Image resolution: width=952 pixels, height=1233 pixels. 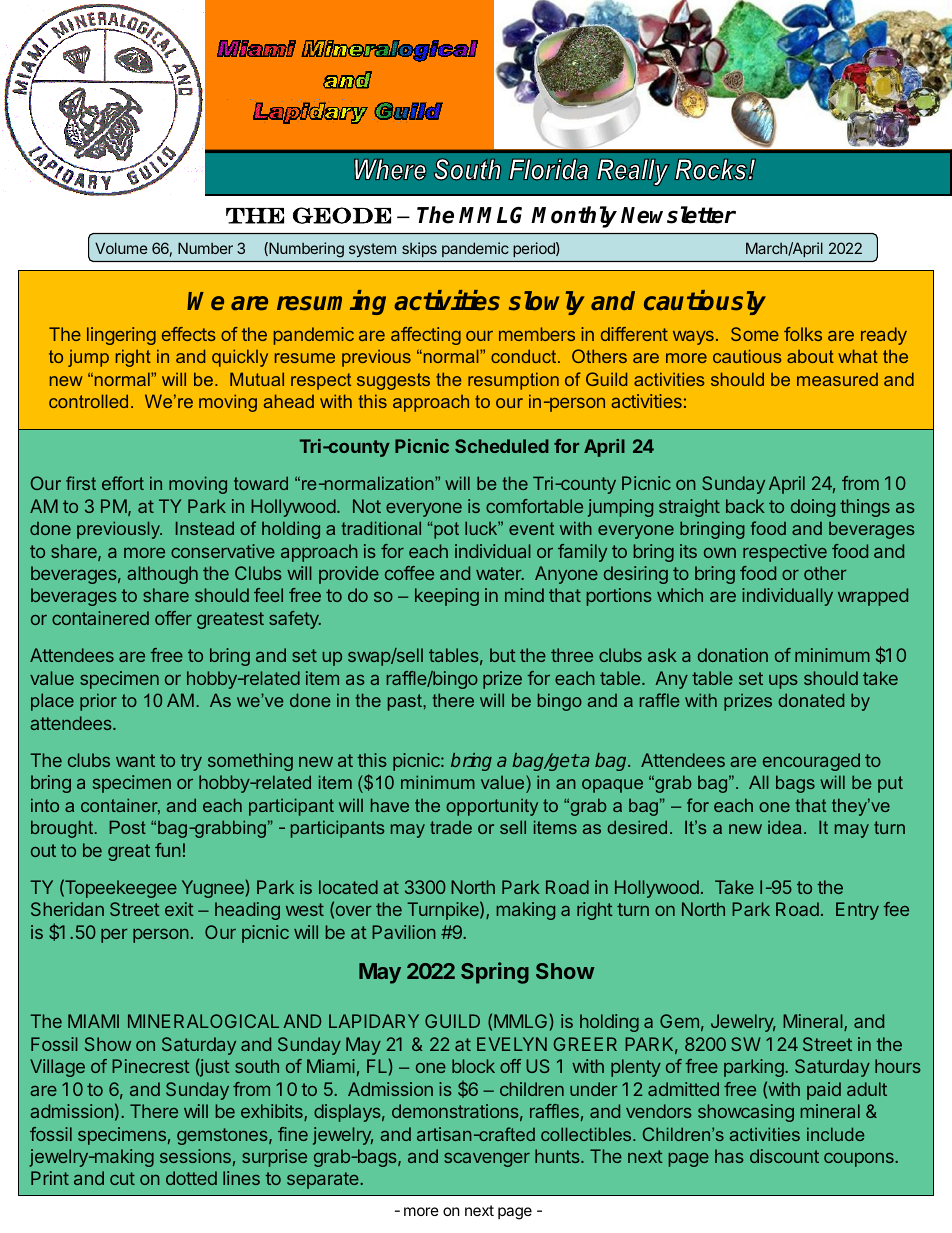 What do you see at coordinates (121, 248) in the screenshot?
I see `Volume` at bounding box center [121, 248].
